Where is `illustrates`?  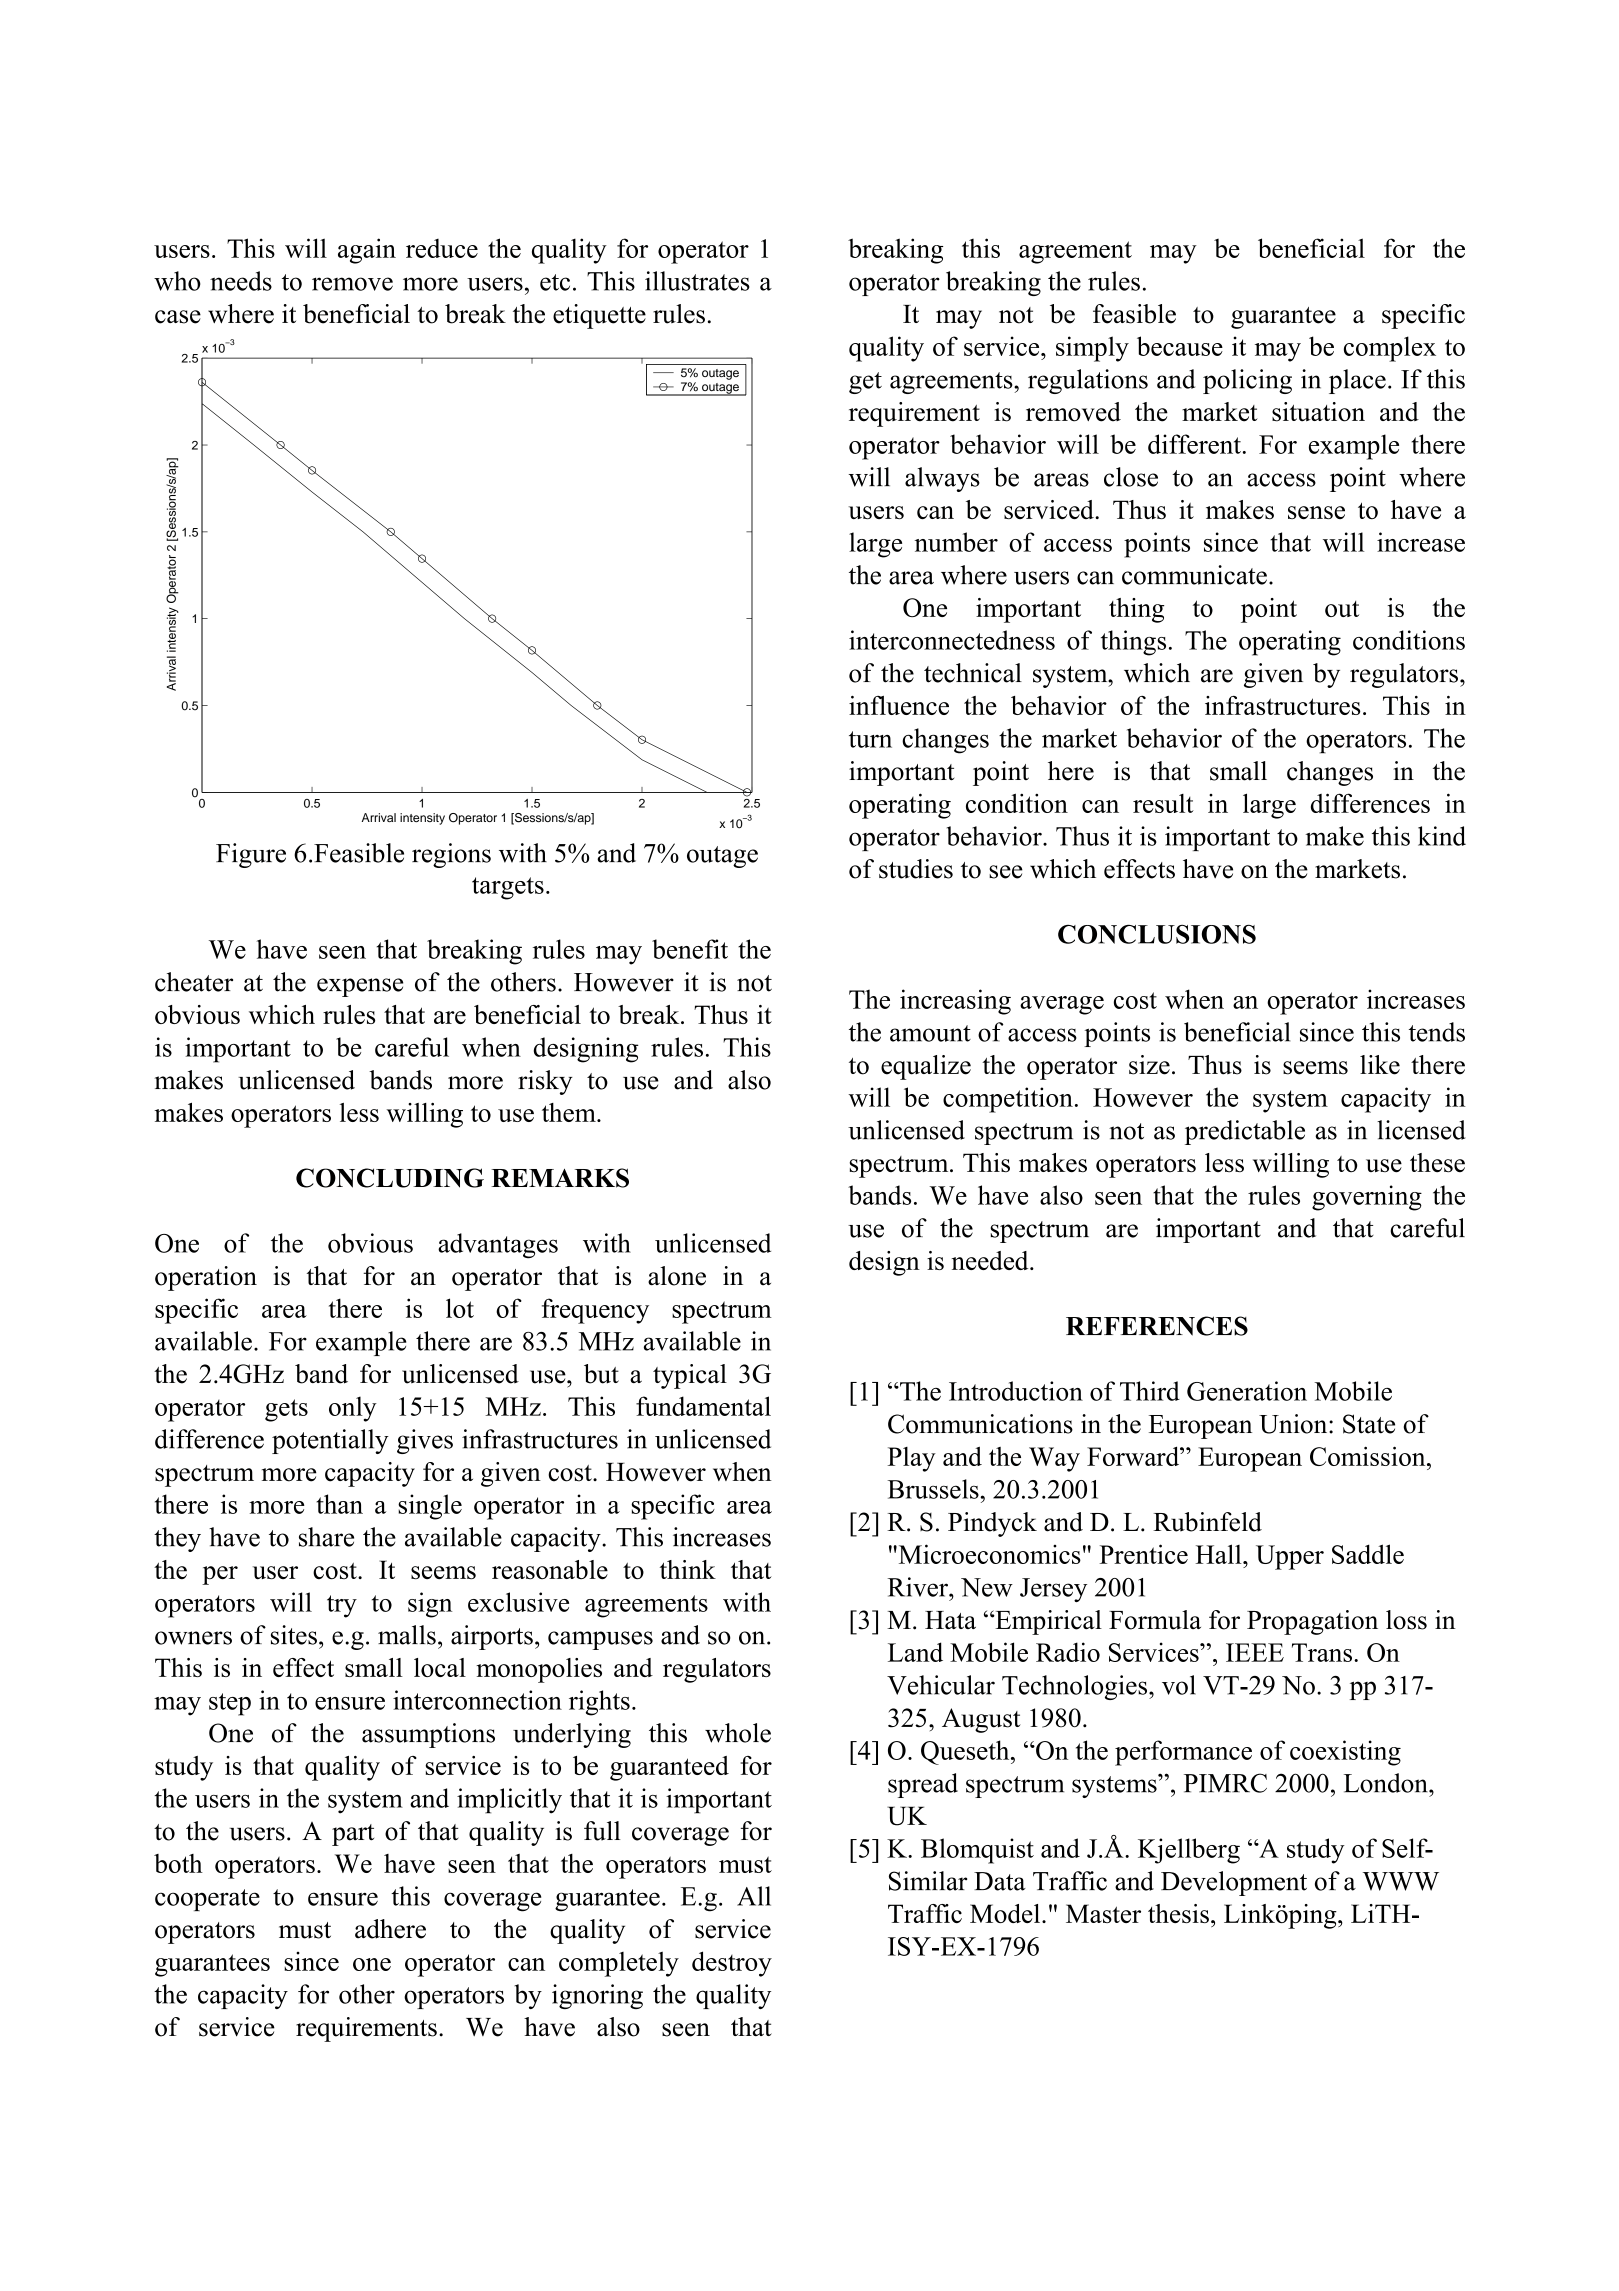 illustrates is located at coordinates (697, 281).
